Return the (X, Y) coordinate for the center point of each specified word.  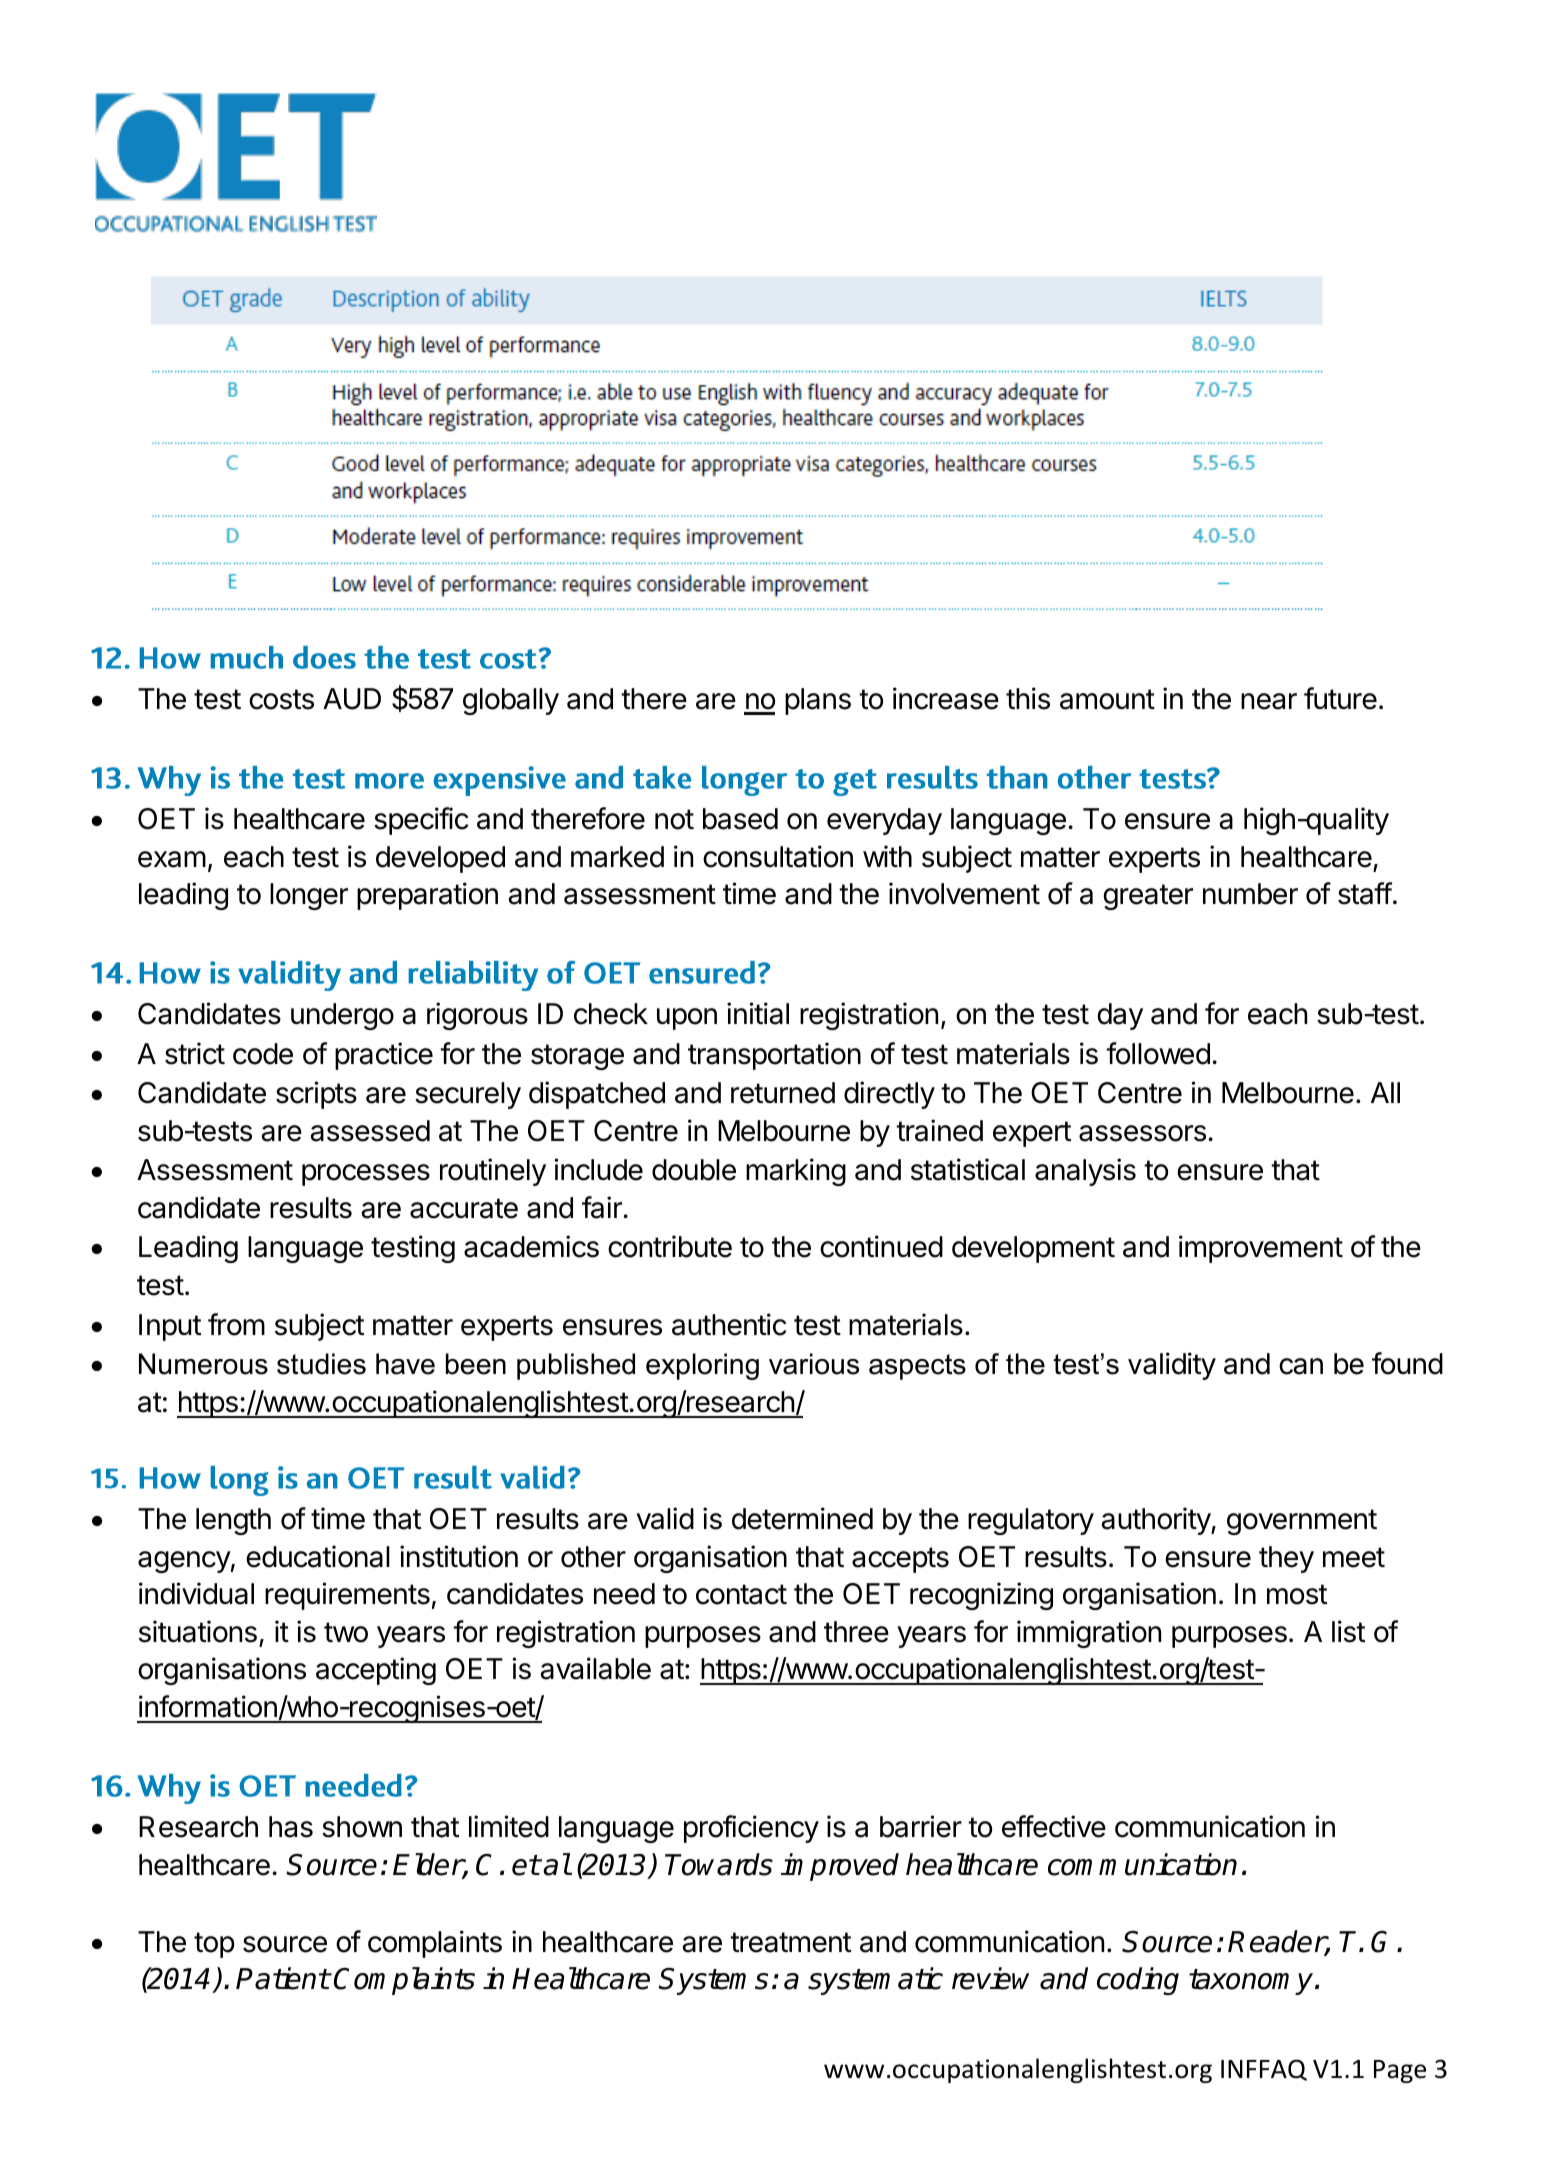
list (1348, 1631)
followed (1158, 1053)
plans (818, 701)
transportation (774, 1056)
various (814, 1364)
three (856, 1632)
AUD (352, 699)
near (1269, 701)
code (263, 1054)
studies (321, 1364)
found (1407, 1363)
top (214, 1945)
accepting (376, 1671)
